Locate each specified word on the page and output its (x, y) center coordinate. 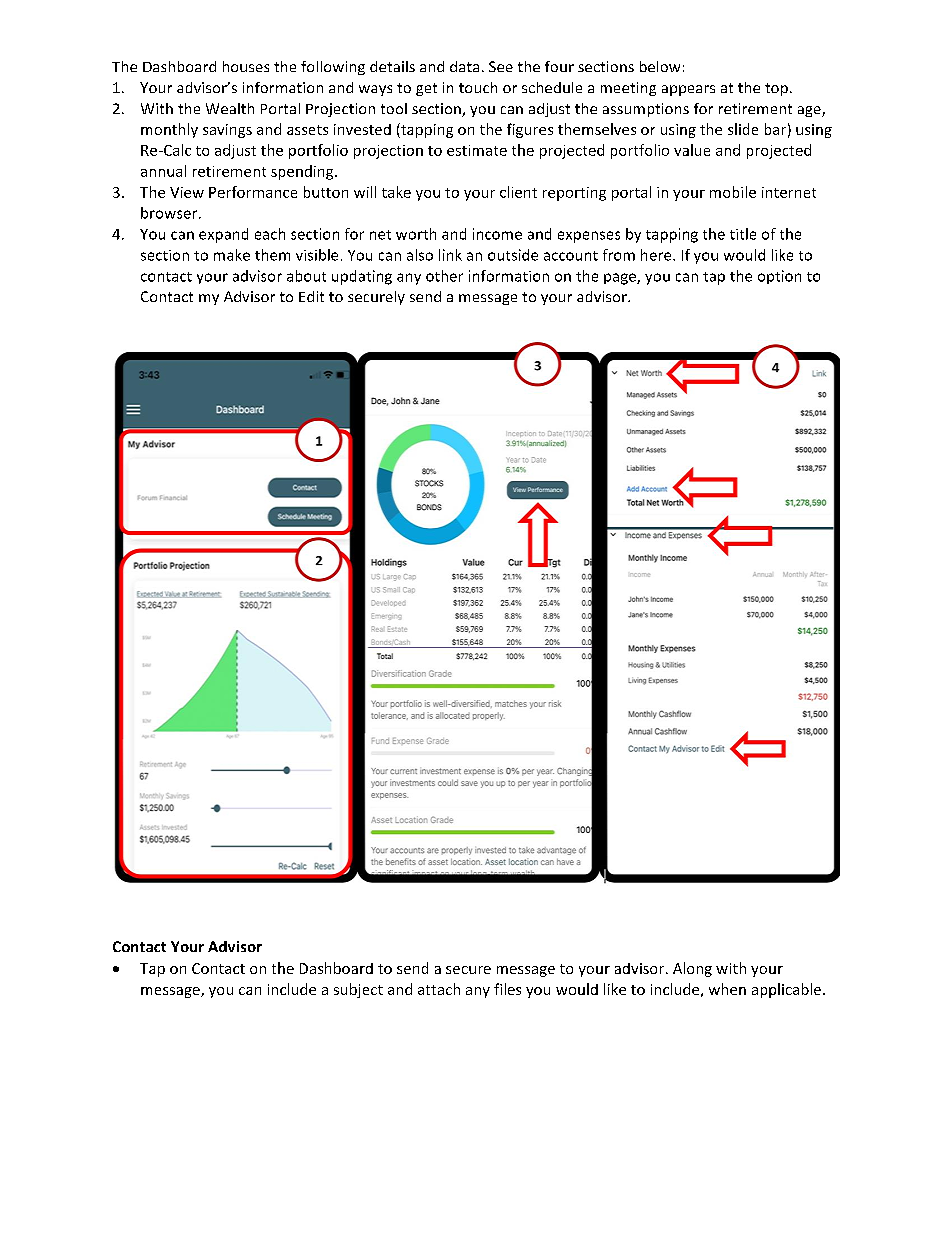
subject (358, 990)
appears (688, 90)
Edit (311, 296)
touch (478, 87)
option (779, 277)
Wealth (230, 108)
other (444, 276)
